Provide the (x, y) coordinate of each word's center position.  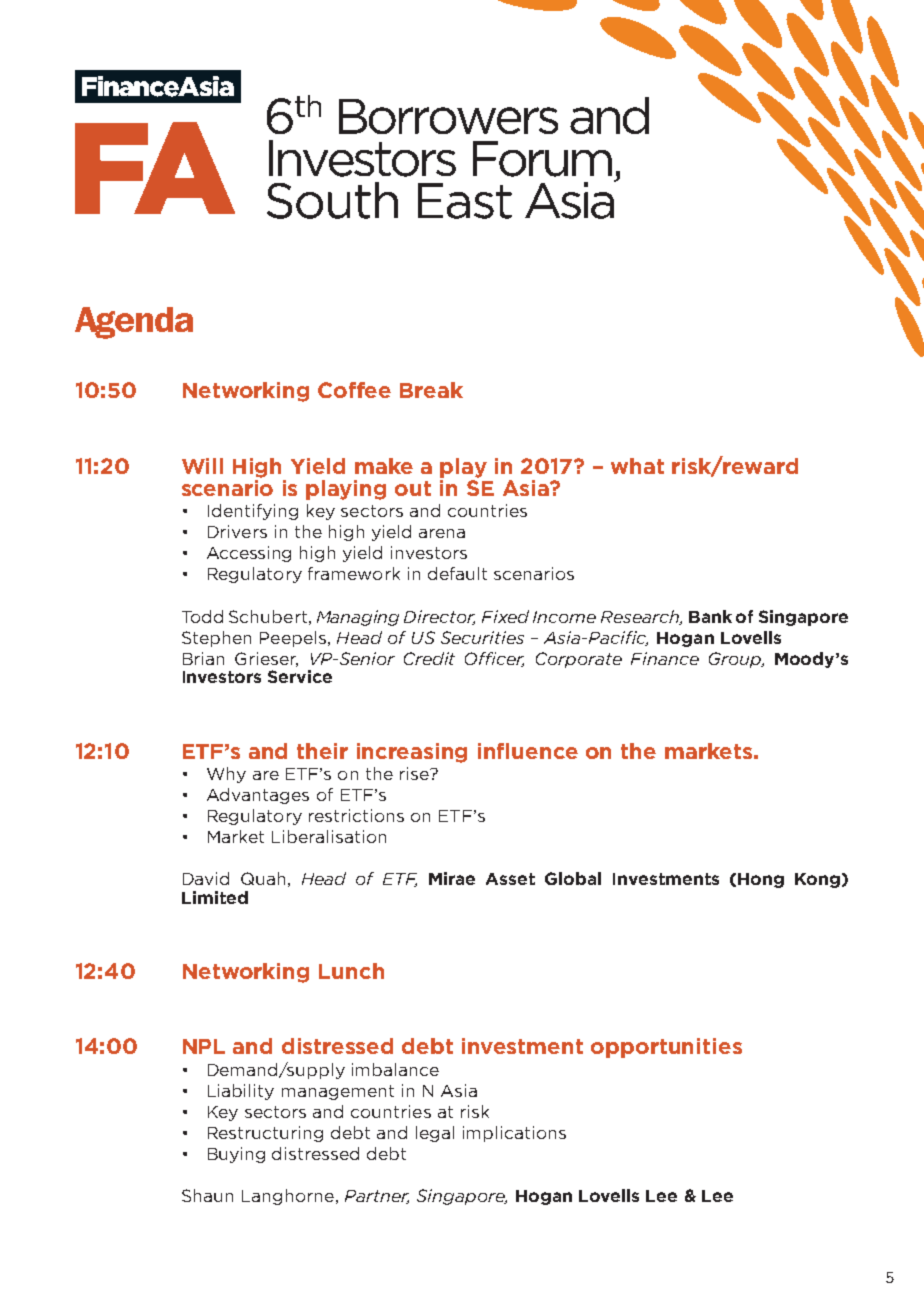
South (332, 200)
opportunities (666, 1048)
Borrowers (448, 116)
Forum (542, 159)
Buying (236, 1155)
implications (514, 1134)
